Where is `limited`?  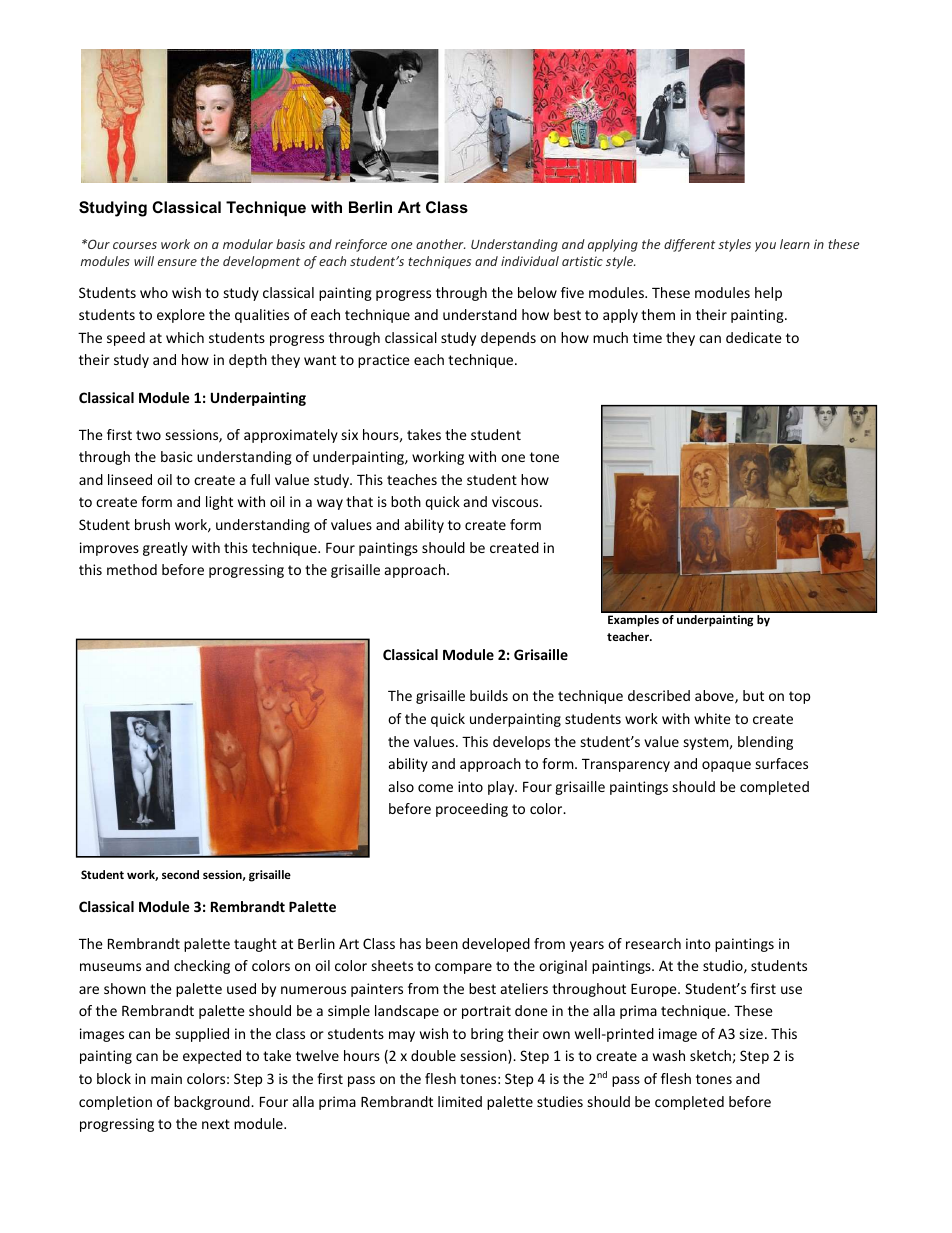 limited is located at coordinates (460, 1101).
